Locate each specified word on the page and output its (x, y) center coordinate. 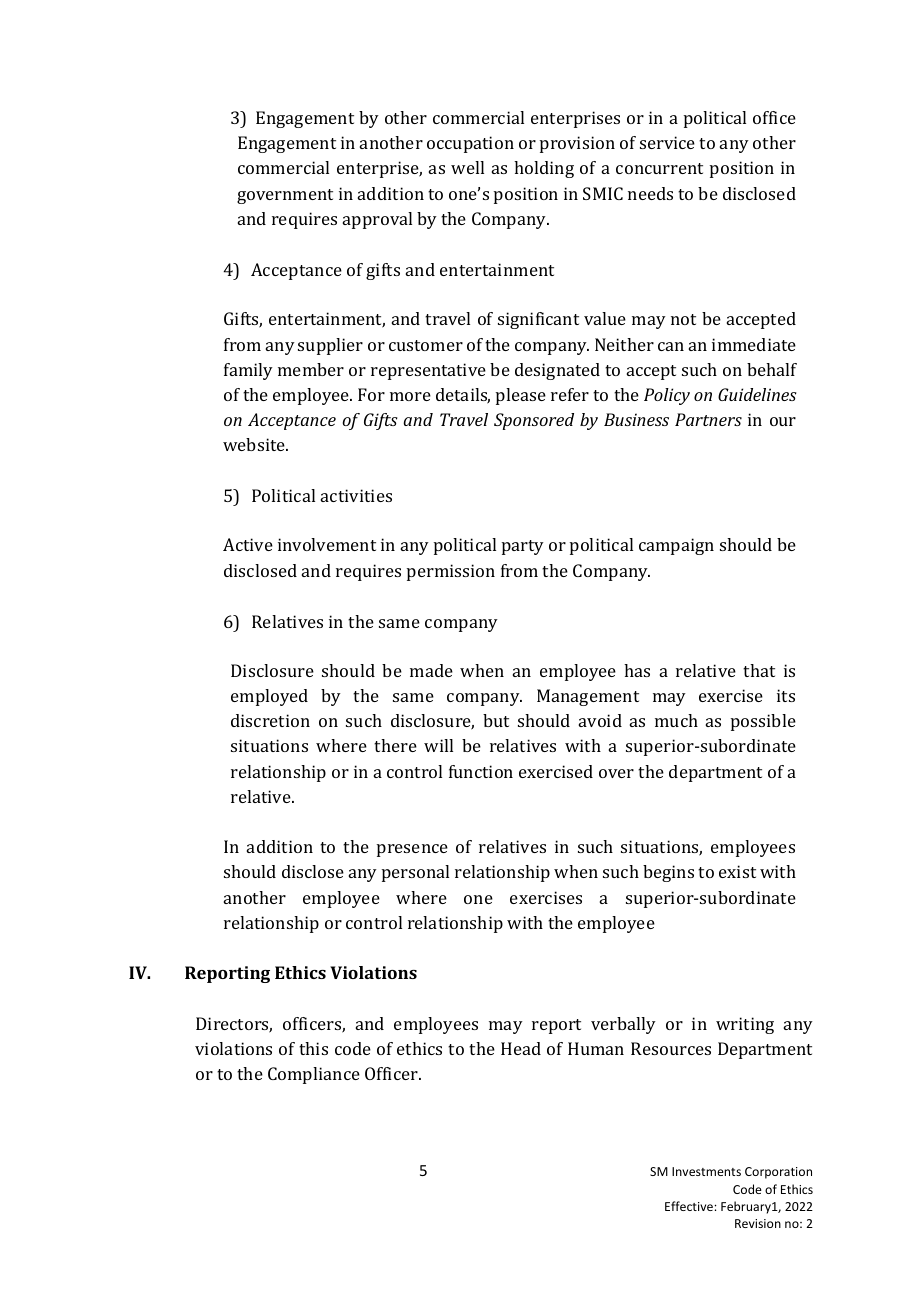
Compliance (314, 1075)
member (311, 369)
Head (521, 1048)
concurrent (659, 168)
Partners (708, 419)
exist (737, 871)
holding (544, 169)
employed (269, 697)
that (759, 670)
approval (377, 220)
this (313, 1048)
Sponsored (534, 421)
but (496, 720)
